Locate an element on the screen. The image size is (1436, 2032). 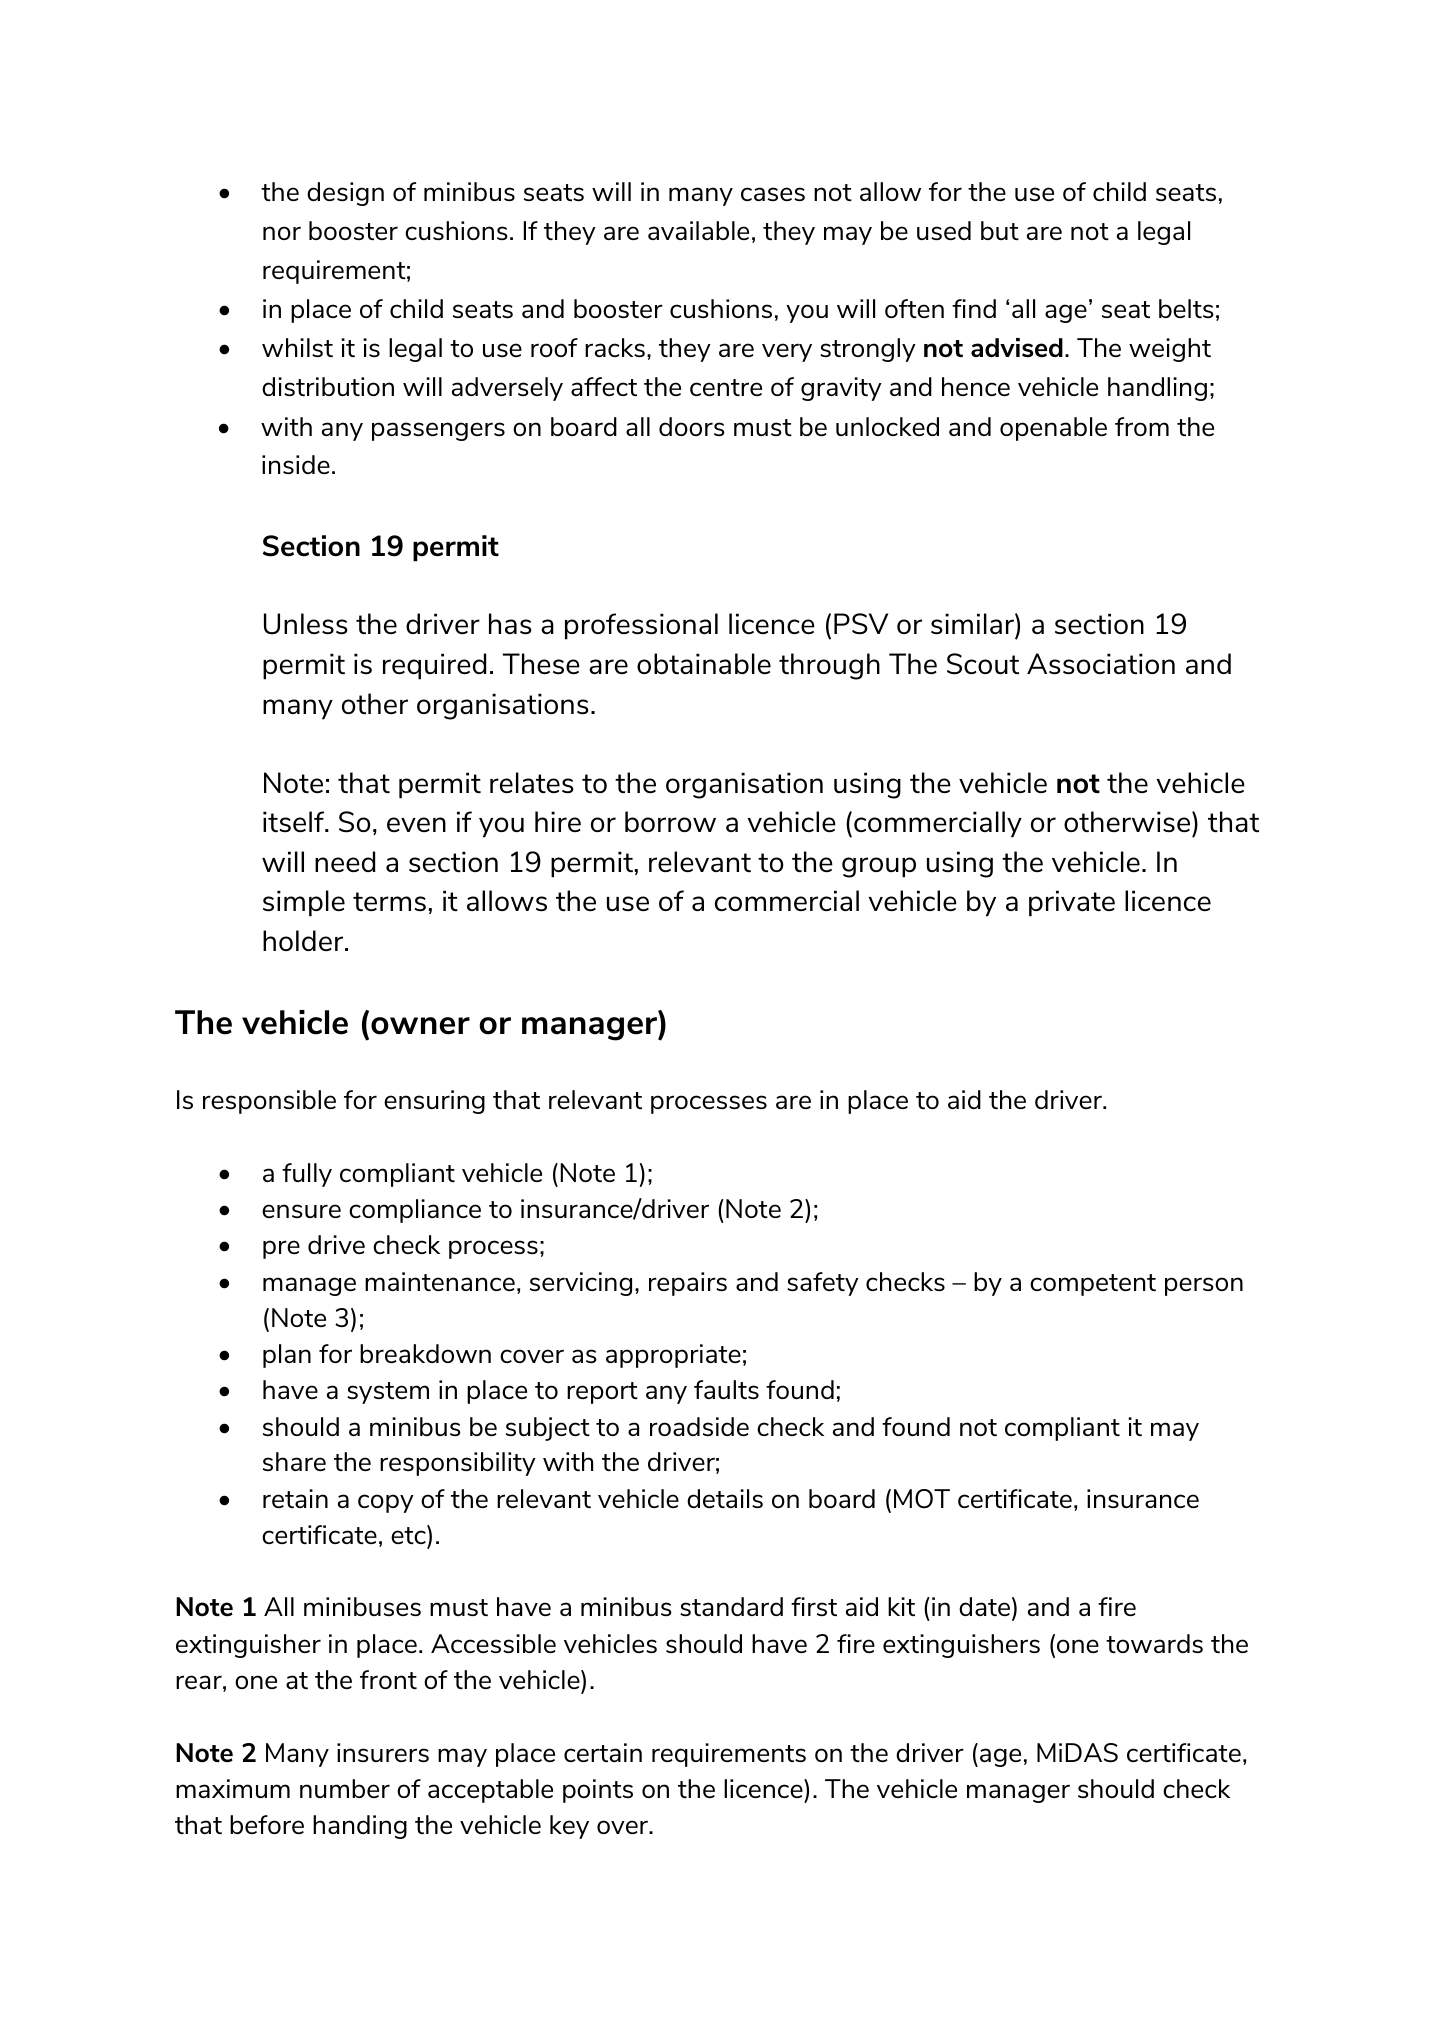
number is located at coordinates (345, 1788).
